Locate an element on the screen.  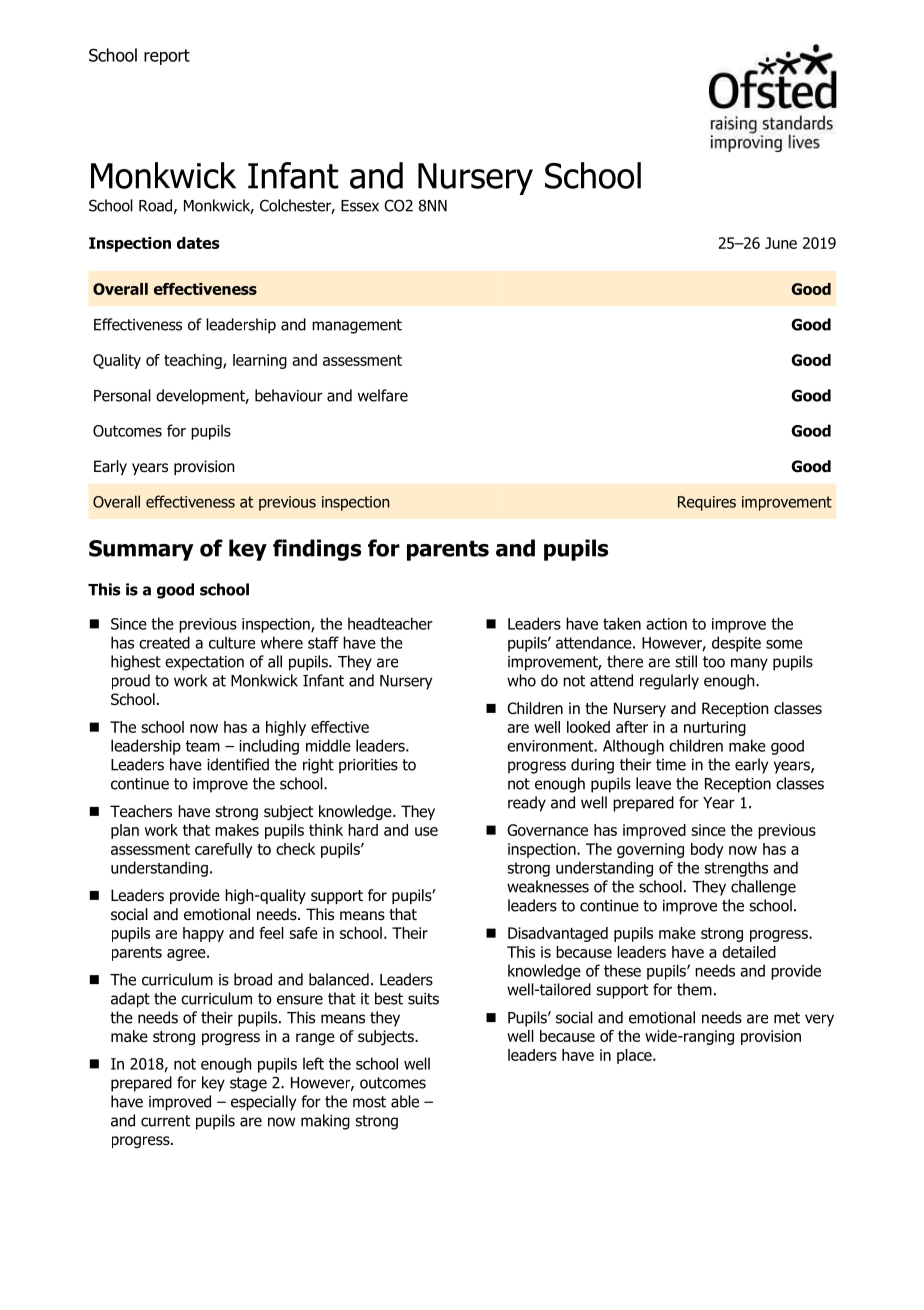
able is located at coordinates (405, 1101).
